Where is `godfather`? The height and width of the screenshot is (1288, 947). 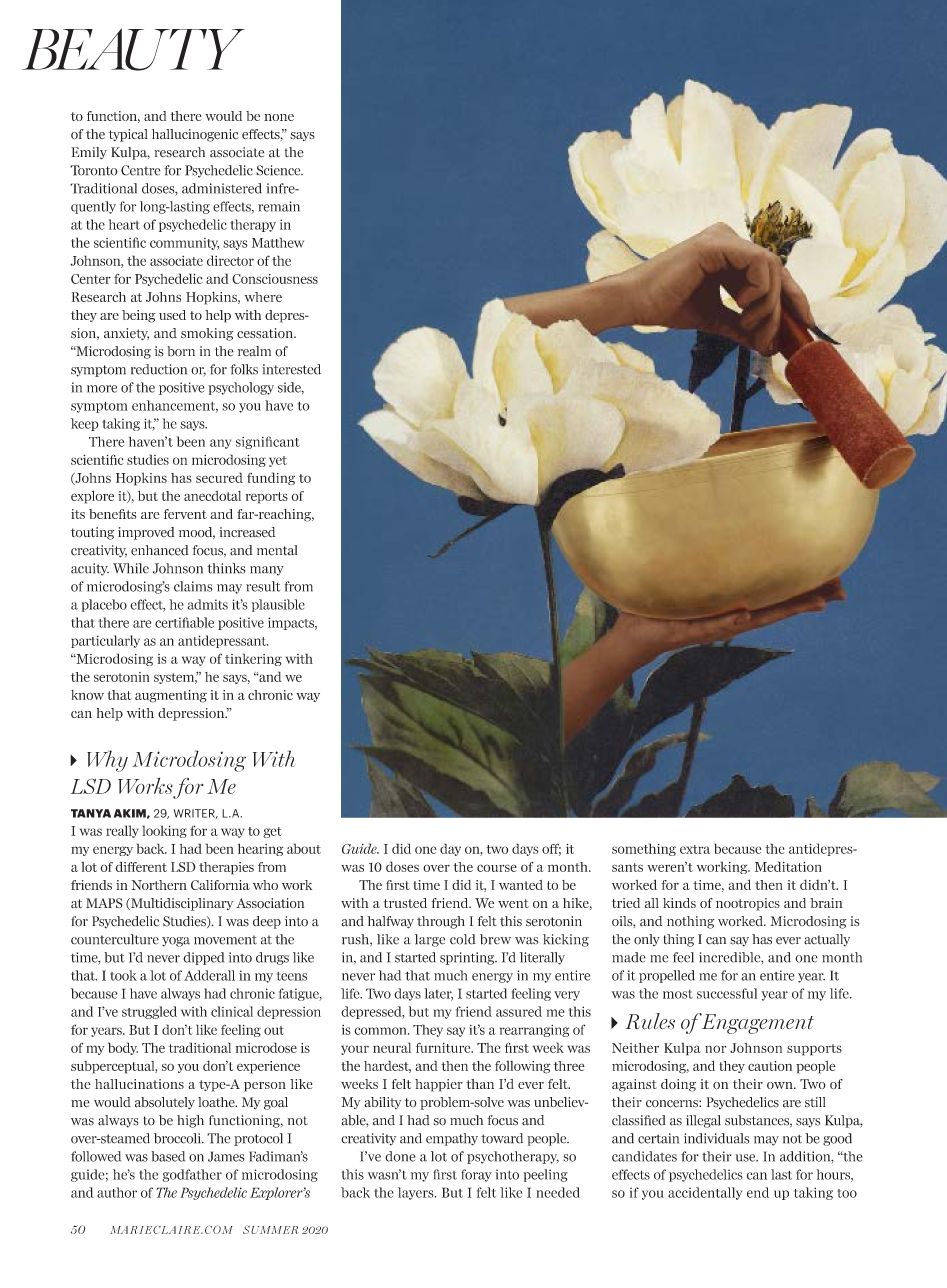 godfather is located at coordinates (192, 1175).
